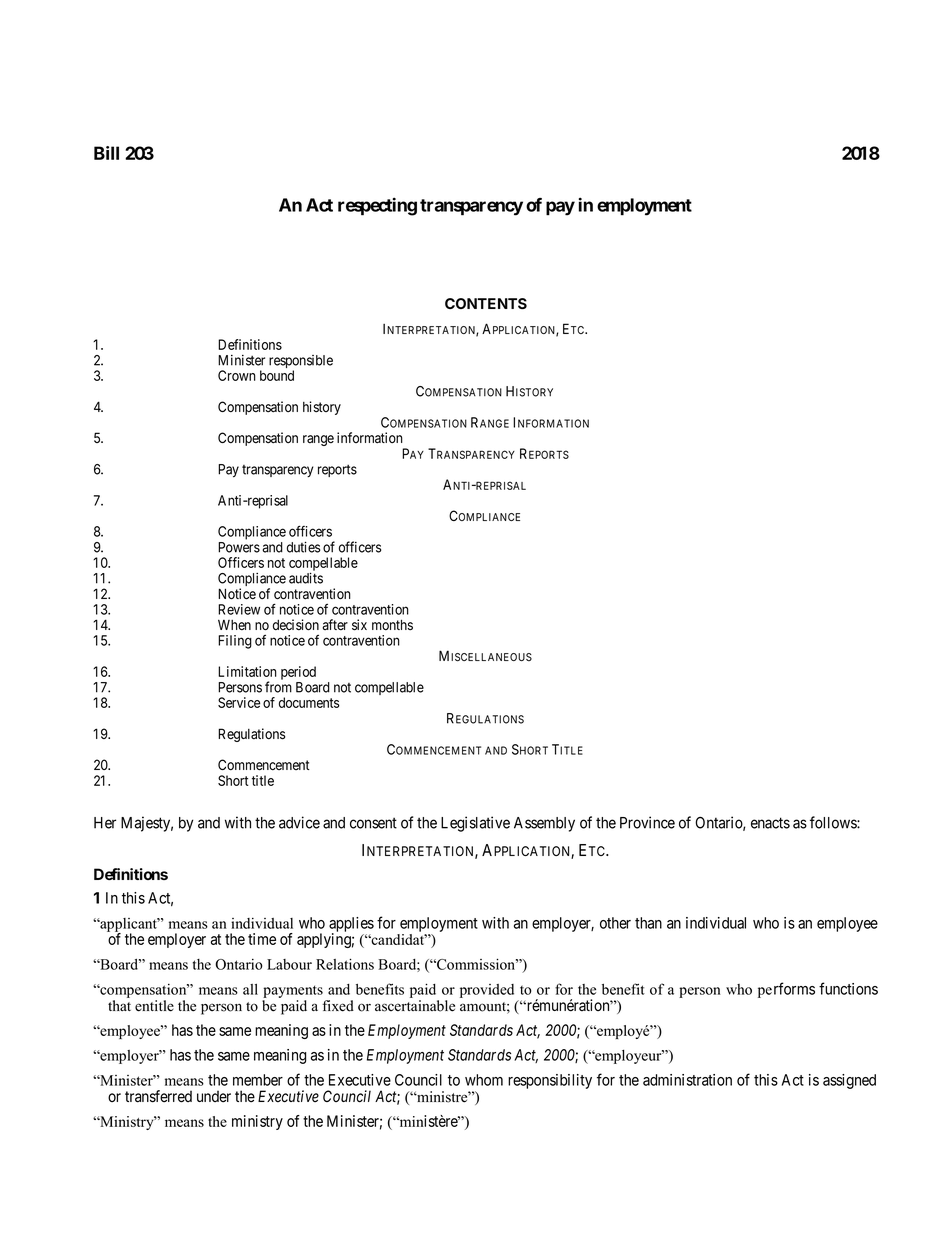  I want to click on under, so click(214, 1096).
